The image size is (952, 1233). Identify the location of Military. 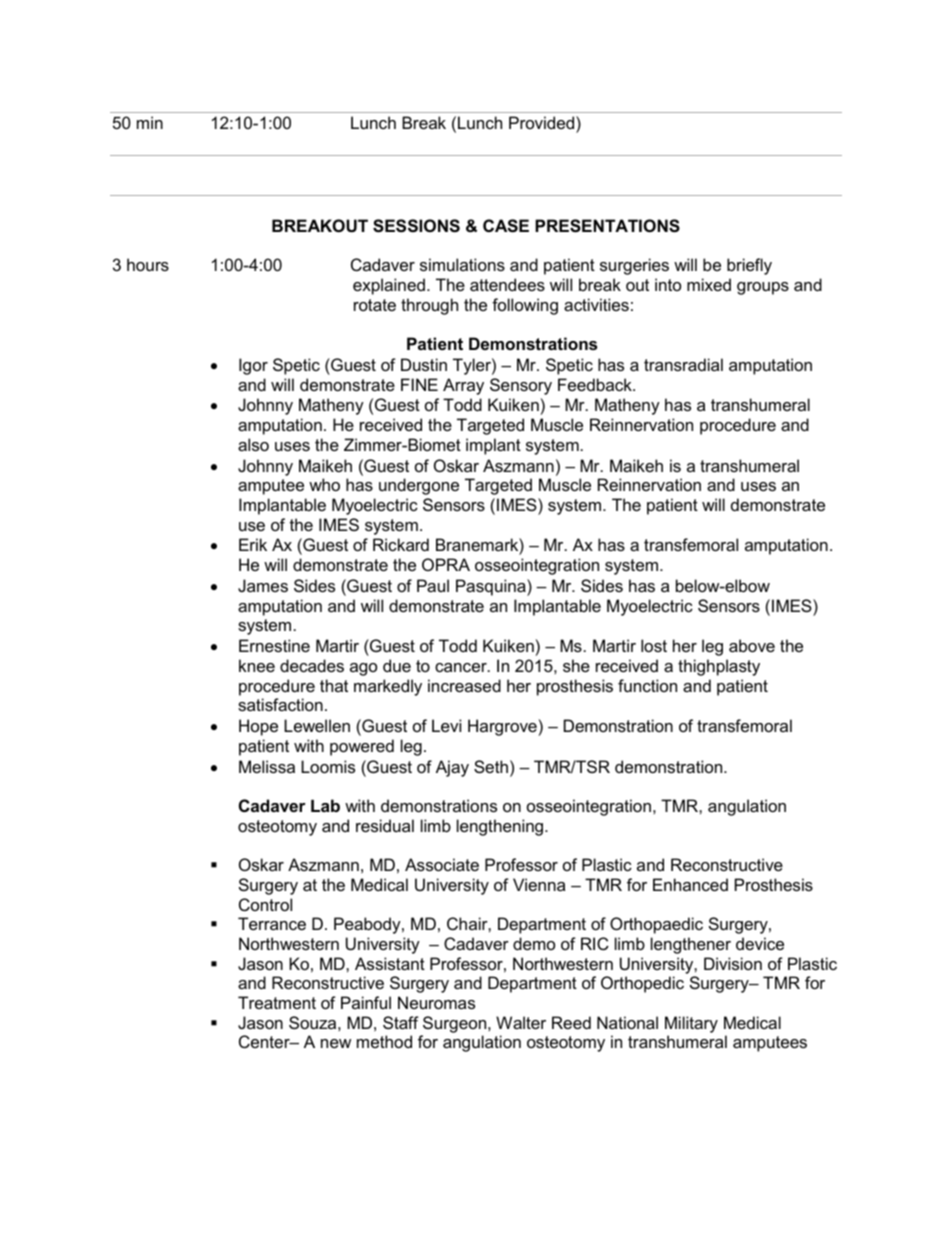
(691, 1024).
